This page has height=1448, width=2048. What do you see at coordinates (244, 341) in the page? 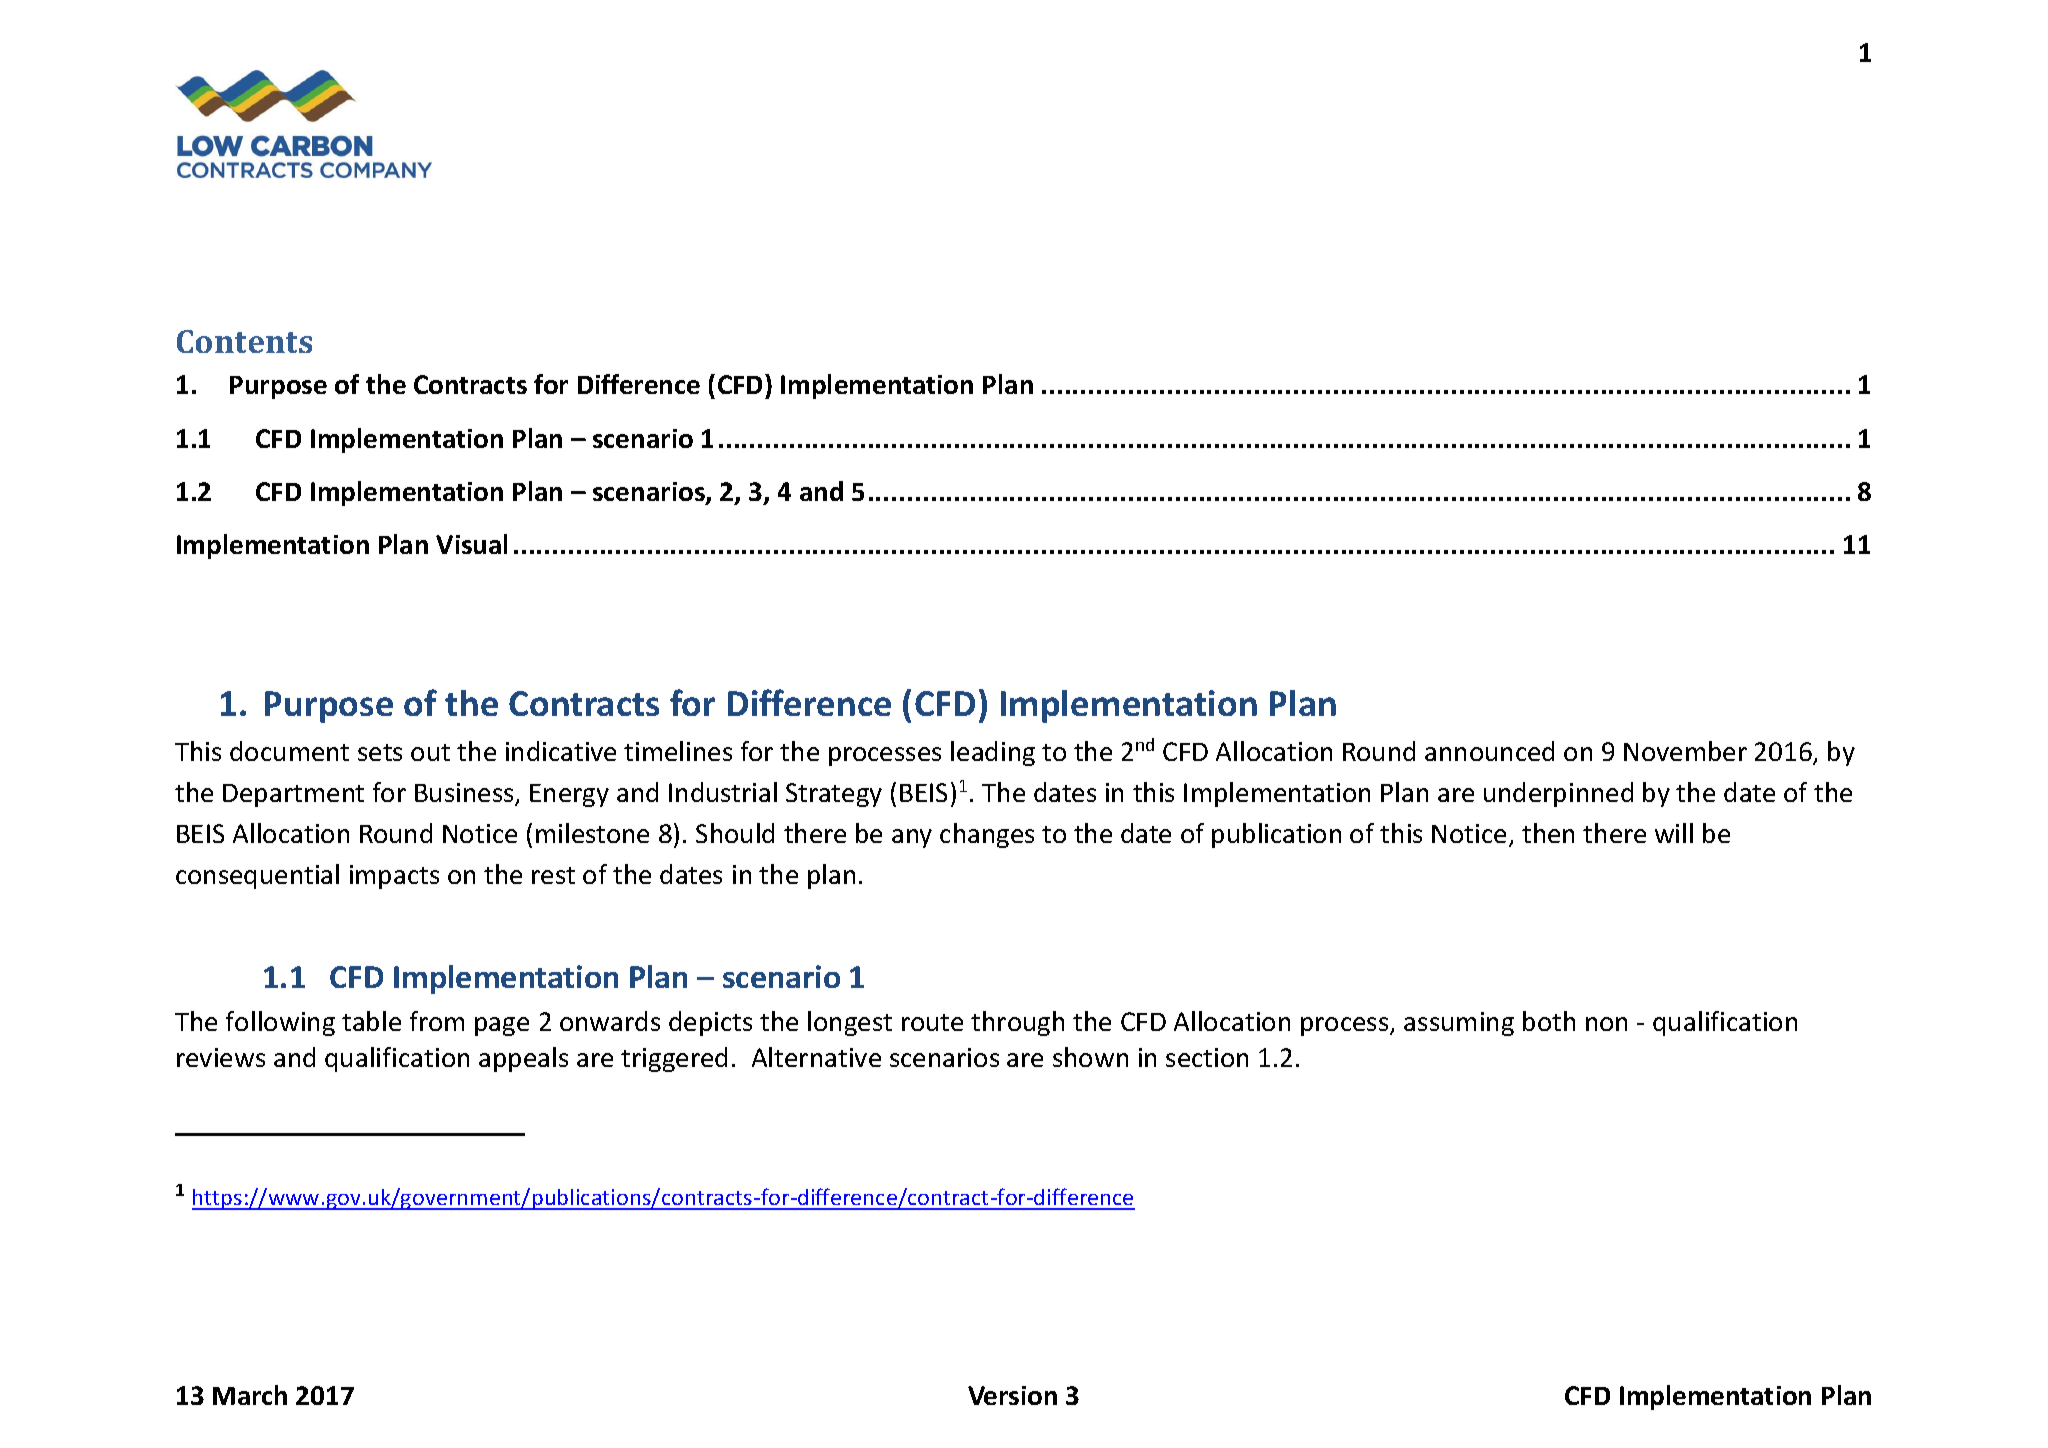
I see `Contents` at bounding box center [244, 341].
